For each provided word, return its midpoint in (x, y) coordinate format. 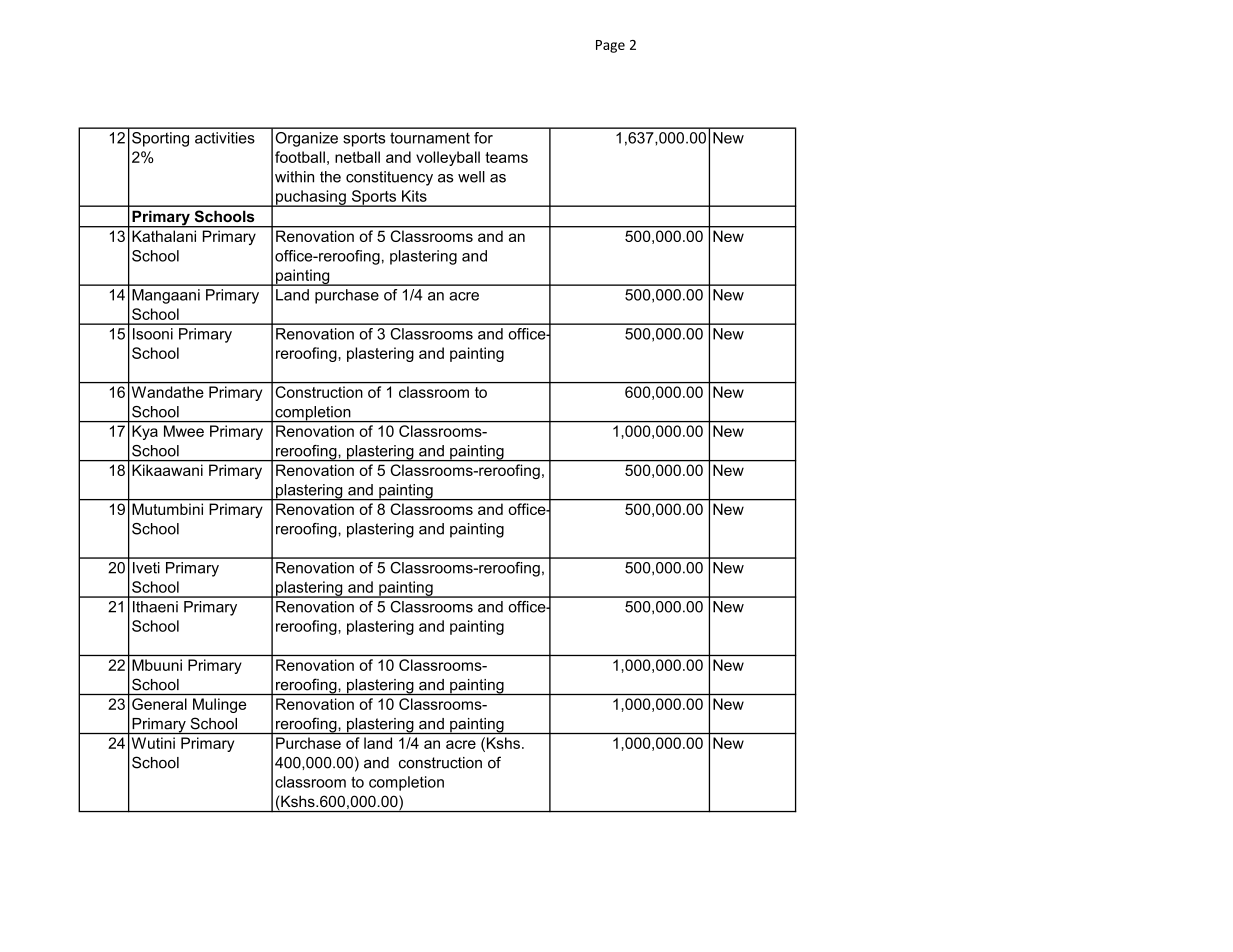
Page (610, 46)
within (294, 177)
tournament (430, 138)
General (159, 704)
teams (506, 157)
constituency (389, 178)
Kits (414, 196)
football (300, 157)
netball (357, 157)
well (471, 177)
